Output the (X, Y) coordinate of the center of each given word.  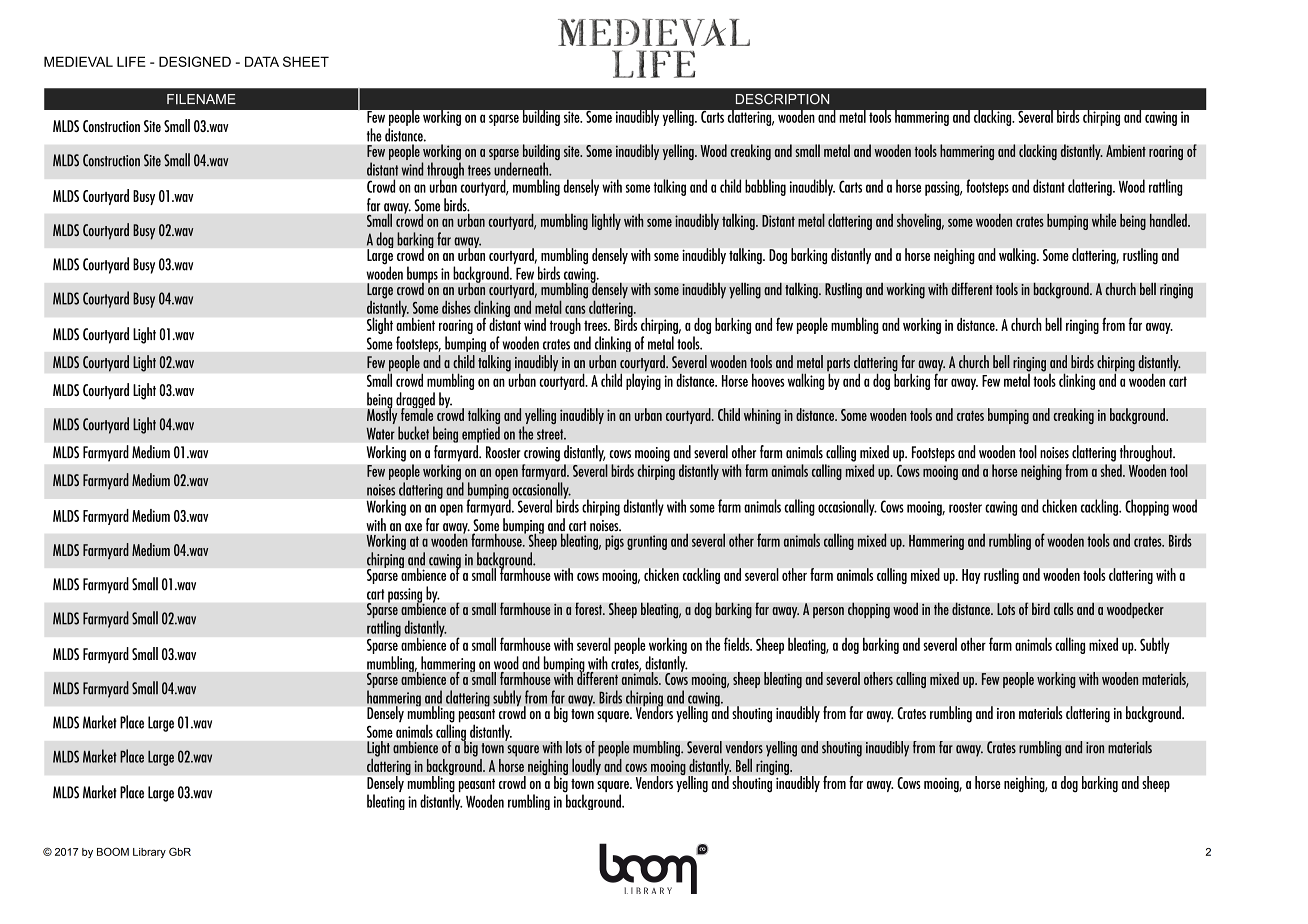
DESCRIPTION (782, 99)
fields (738, 644)
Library (149, 853)
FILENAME (201, 99)
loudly (586, 765)
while (1104, 220)
